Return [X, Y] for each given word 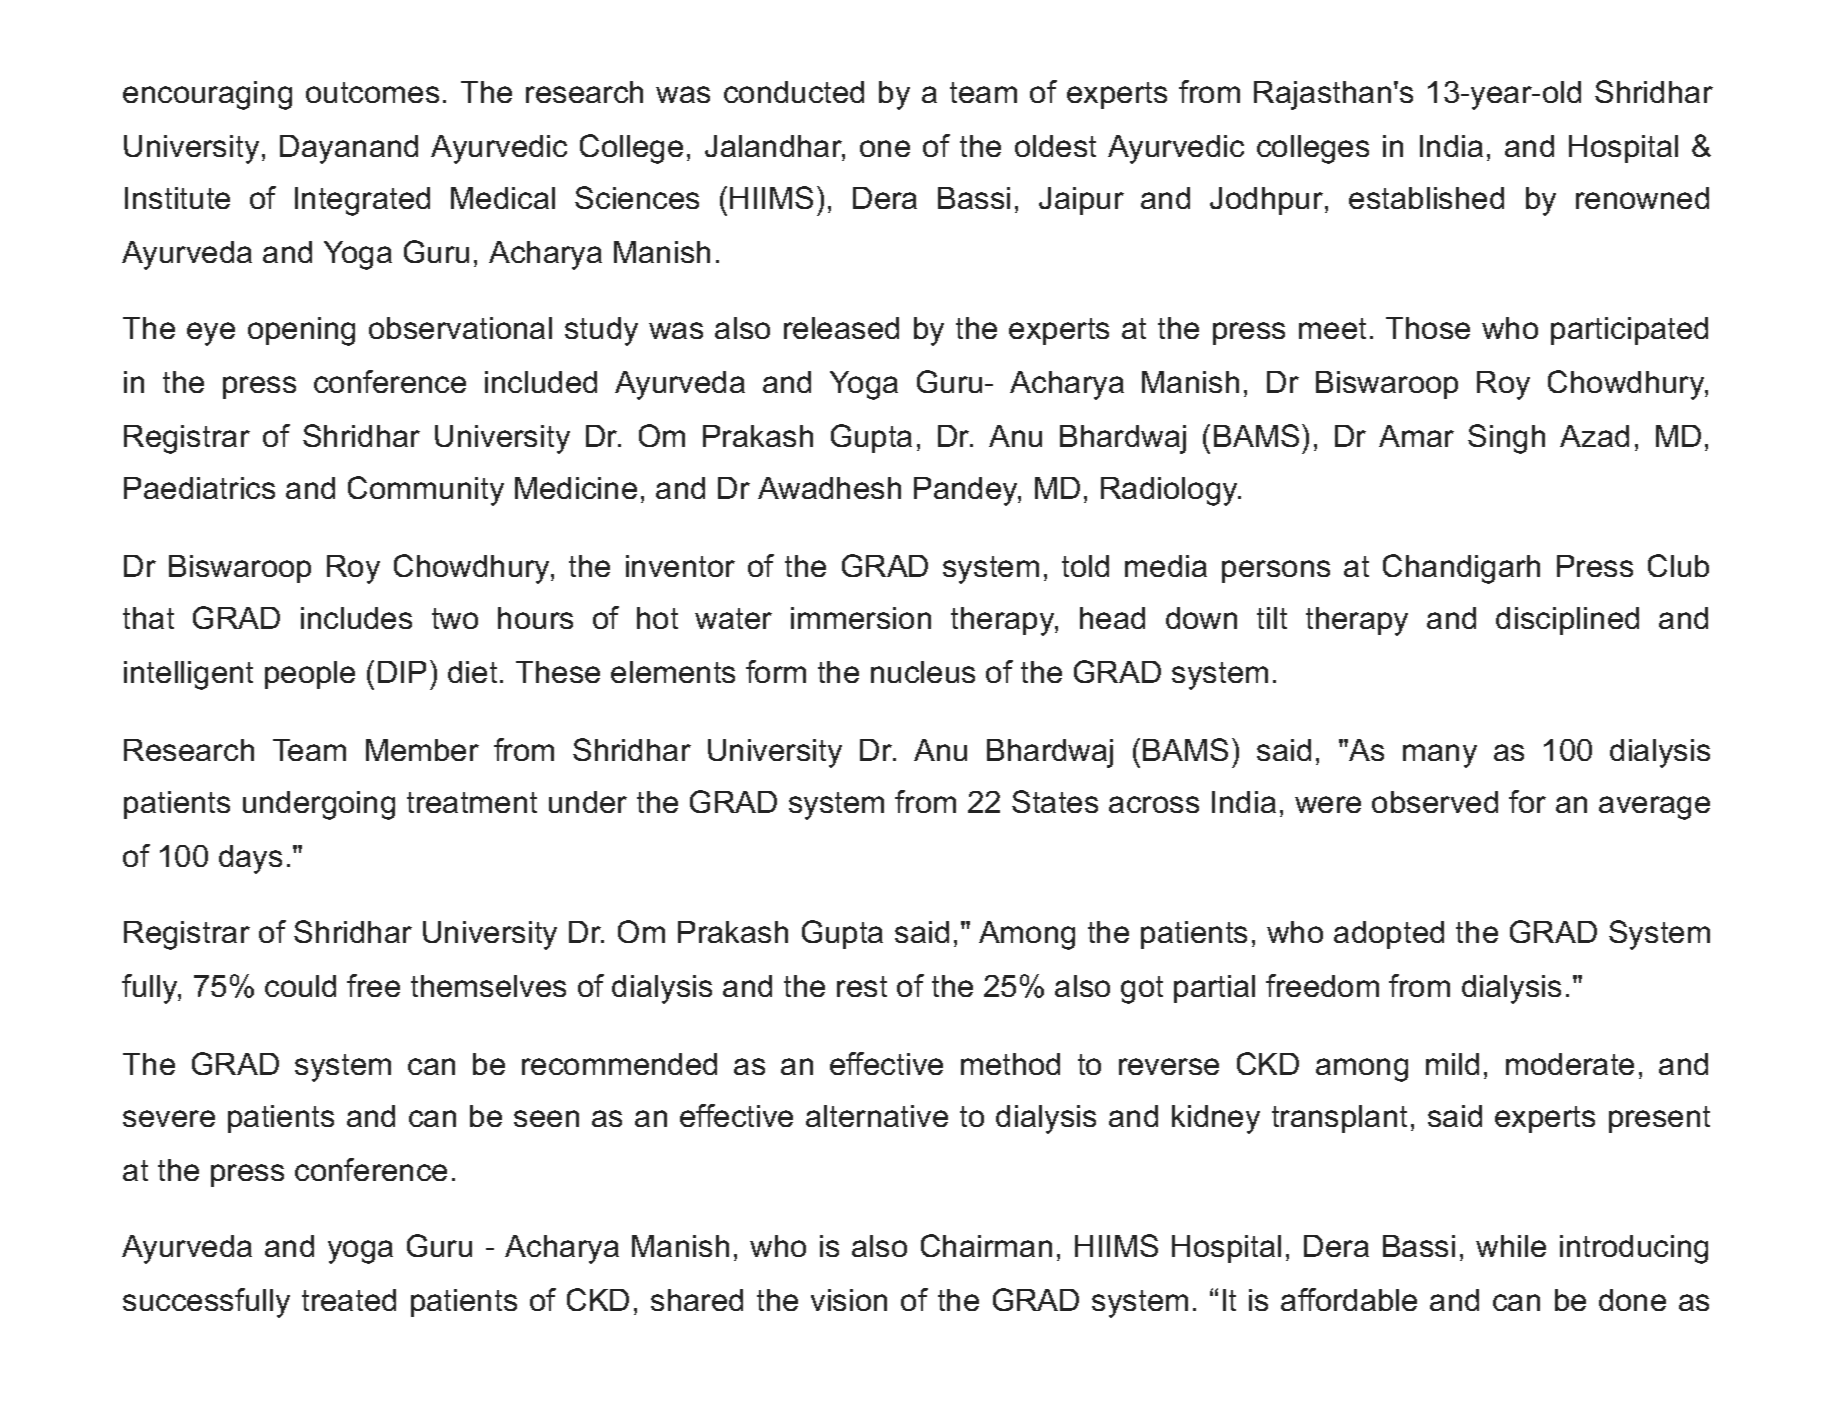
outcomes [372, 92]
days [250, 859]
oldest [1055, 146]
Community [426, 491]
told [1085, 566]
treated [349, 1300]
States [1055, 801]
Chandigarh [1461, 569]
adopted [1389, 935]
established [1426, 198]
